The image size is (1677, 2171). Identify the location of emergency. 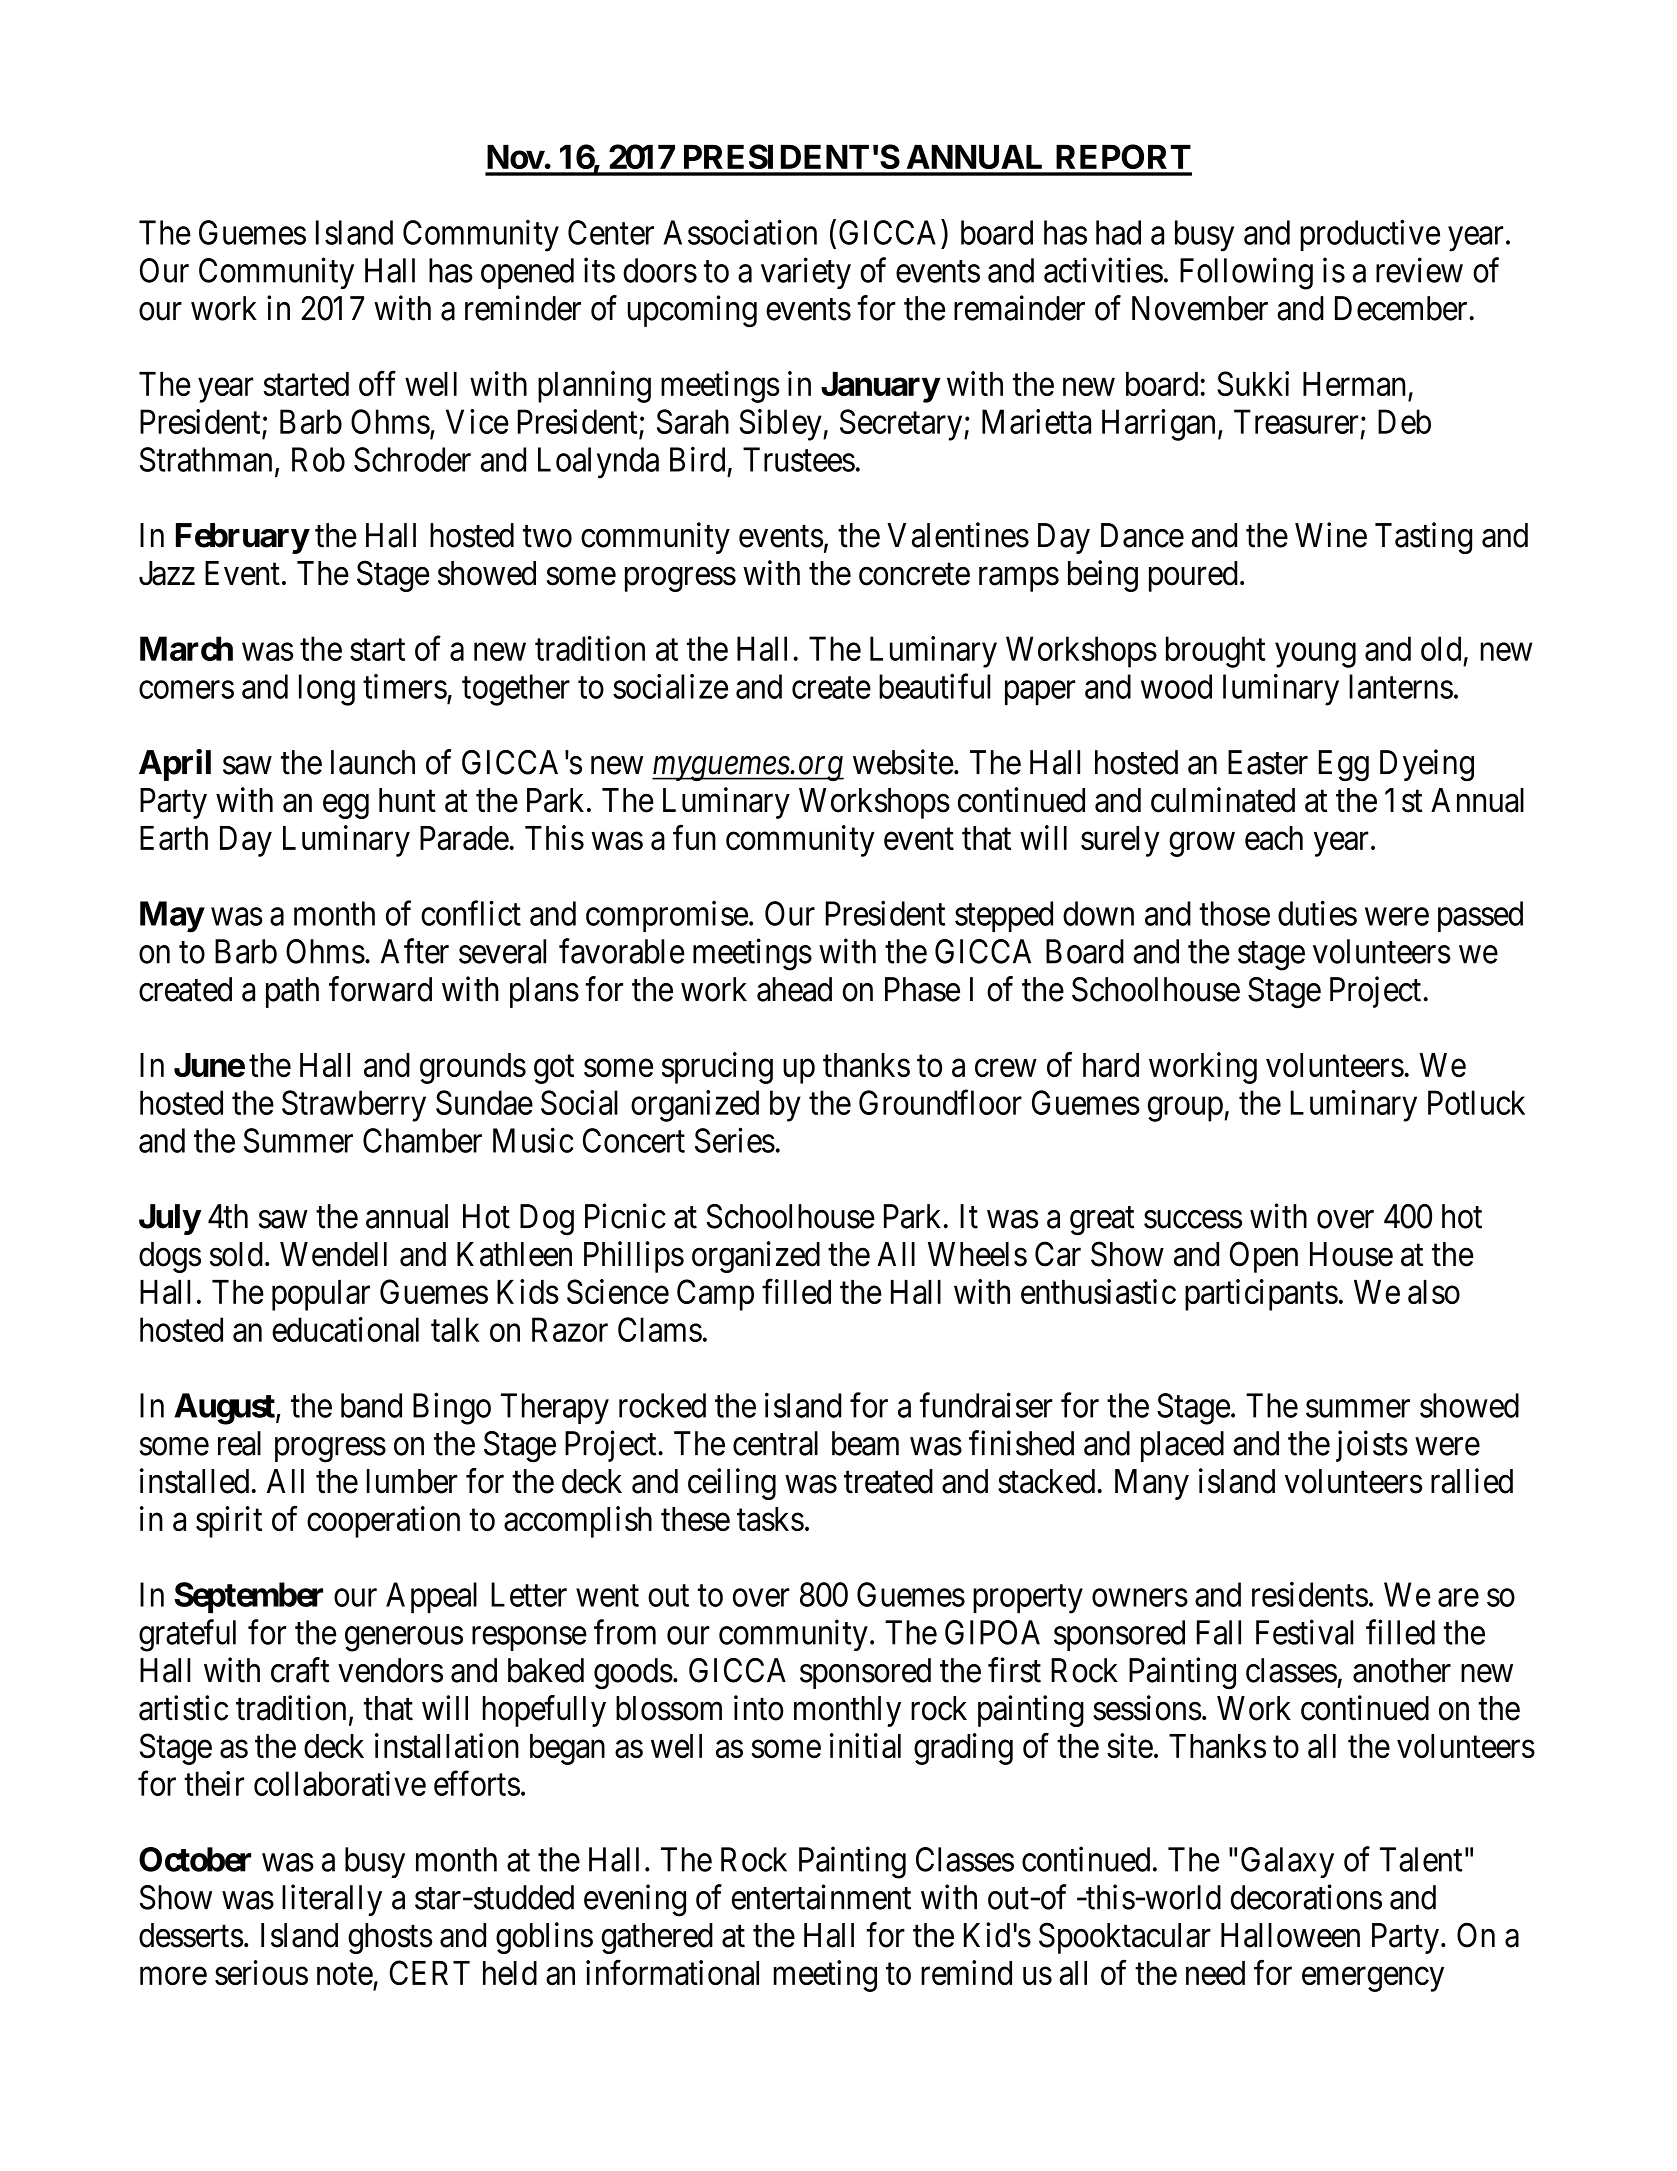
(1373, 1979).
